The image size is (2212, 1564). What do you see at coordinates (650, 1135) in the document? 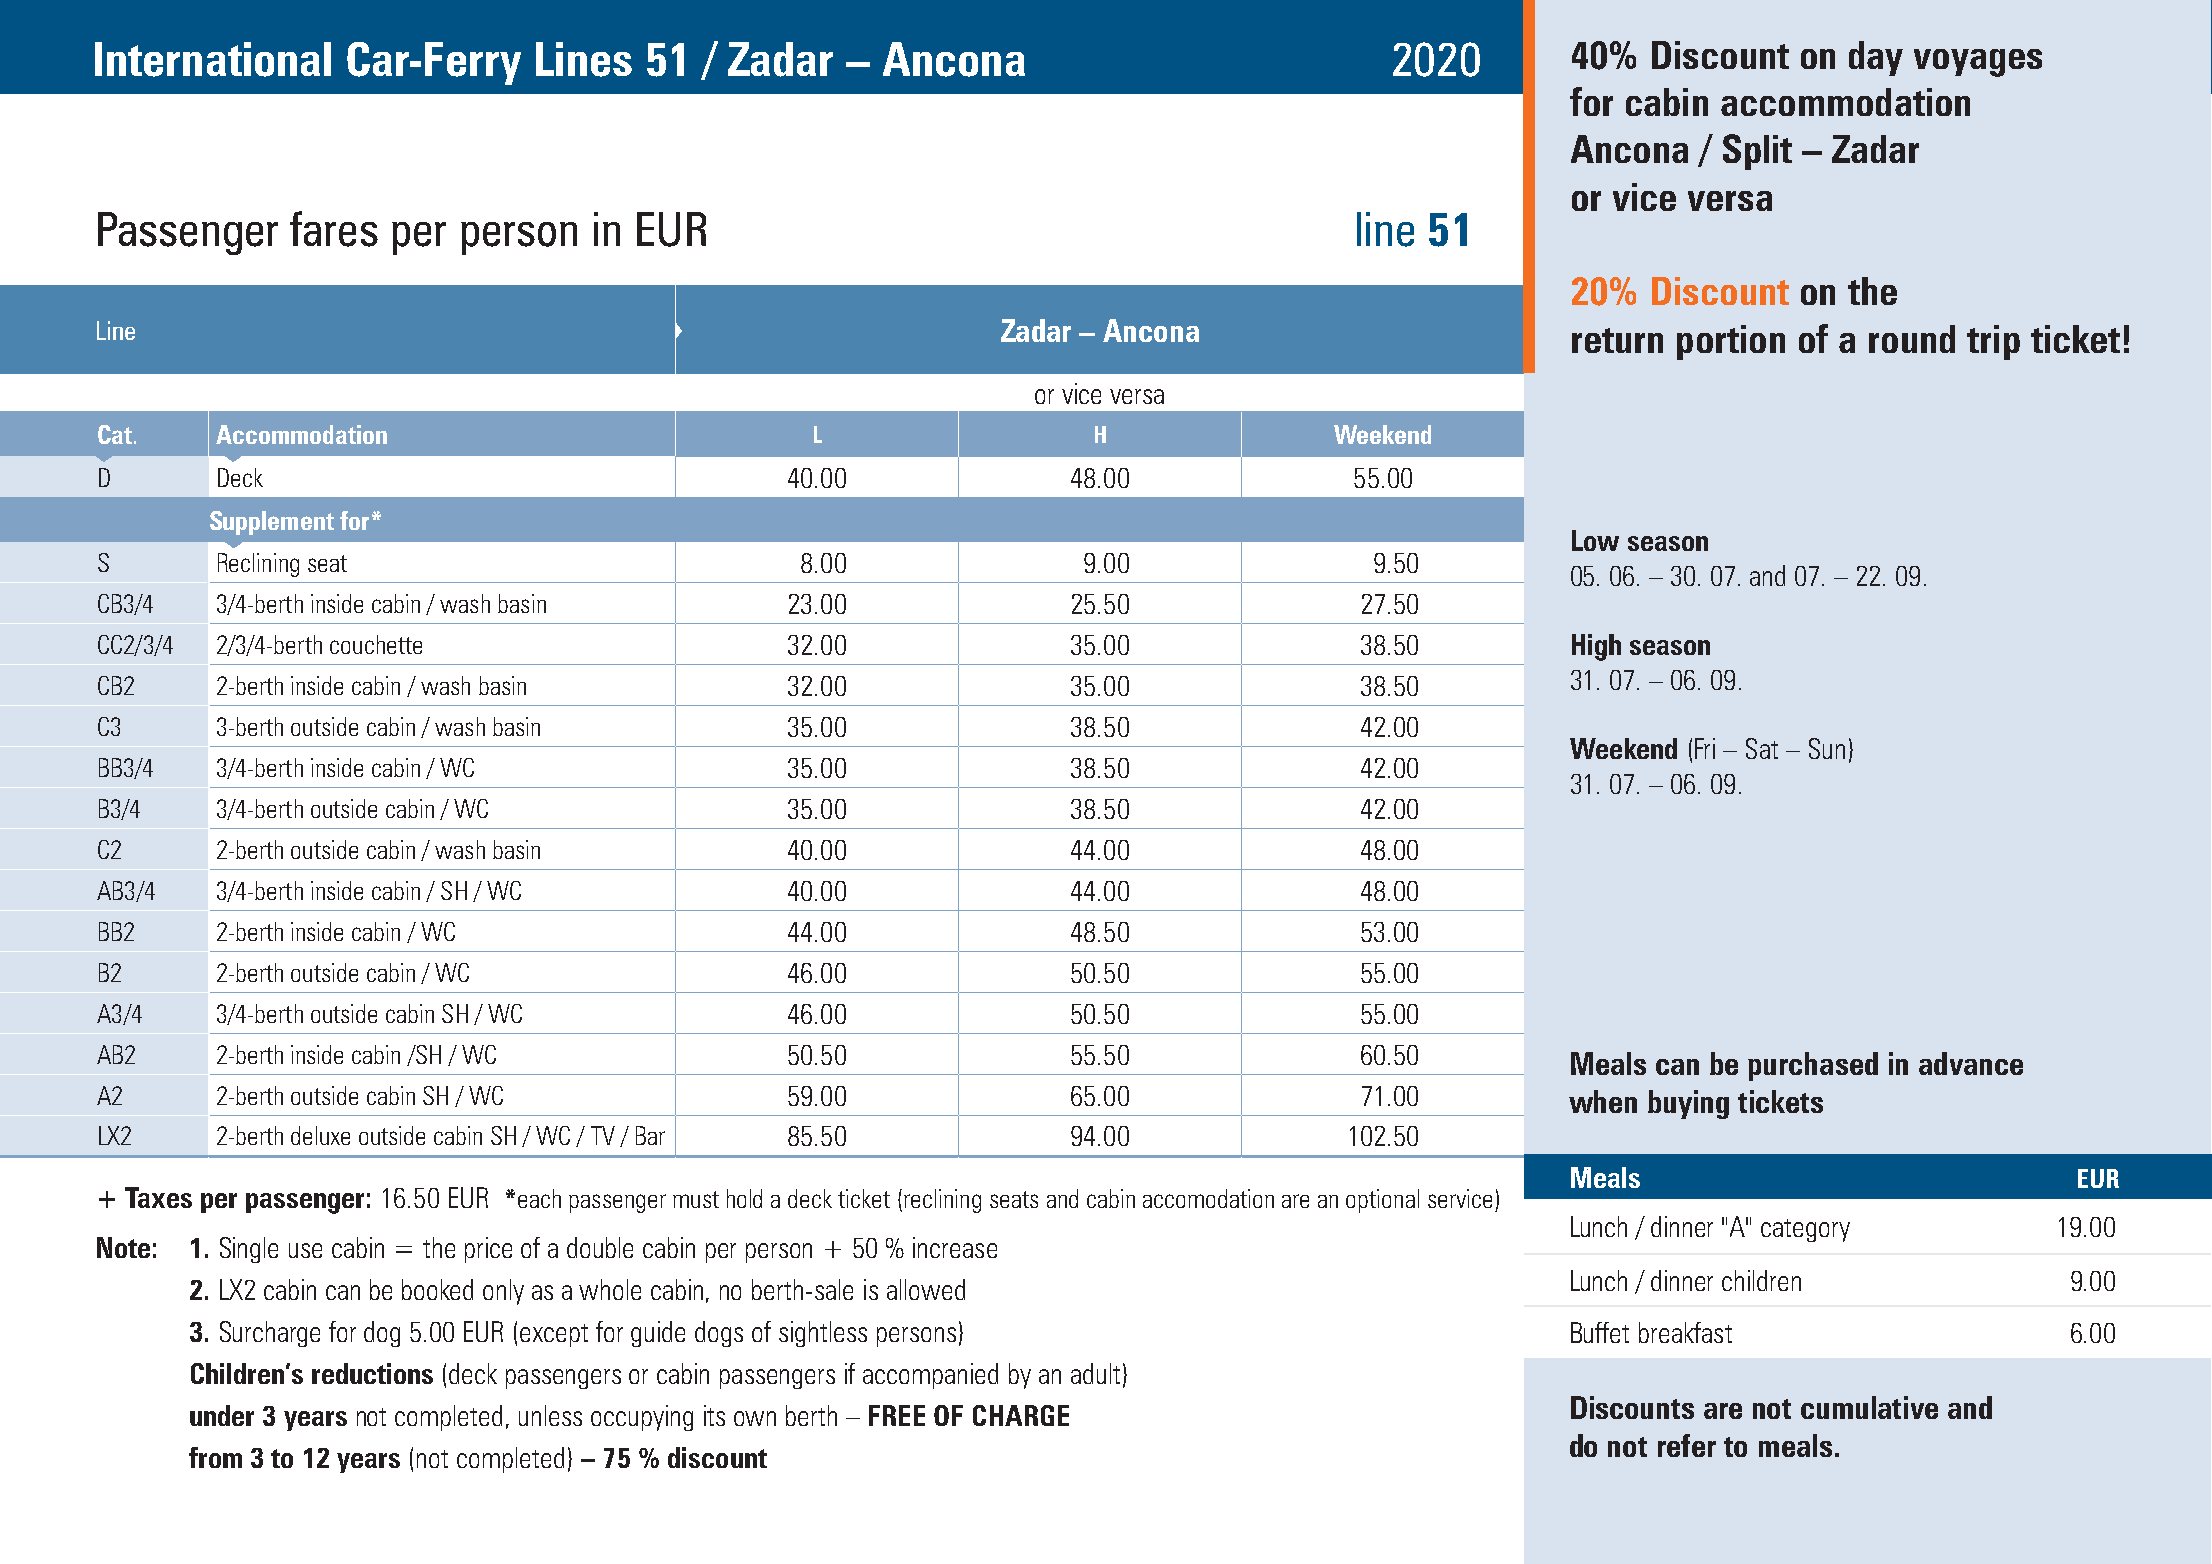
I see `Bar` at bounding box center [650, 1135].
